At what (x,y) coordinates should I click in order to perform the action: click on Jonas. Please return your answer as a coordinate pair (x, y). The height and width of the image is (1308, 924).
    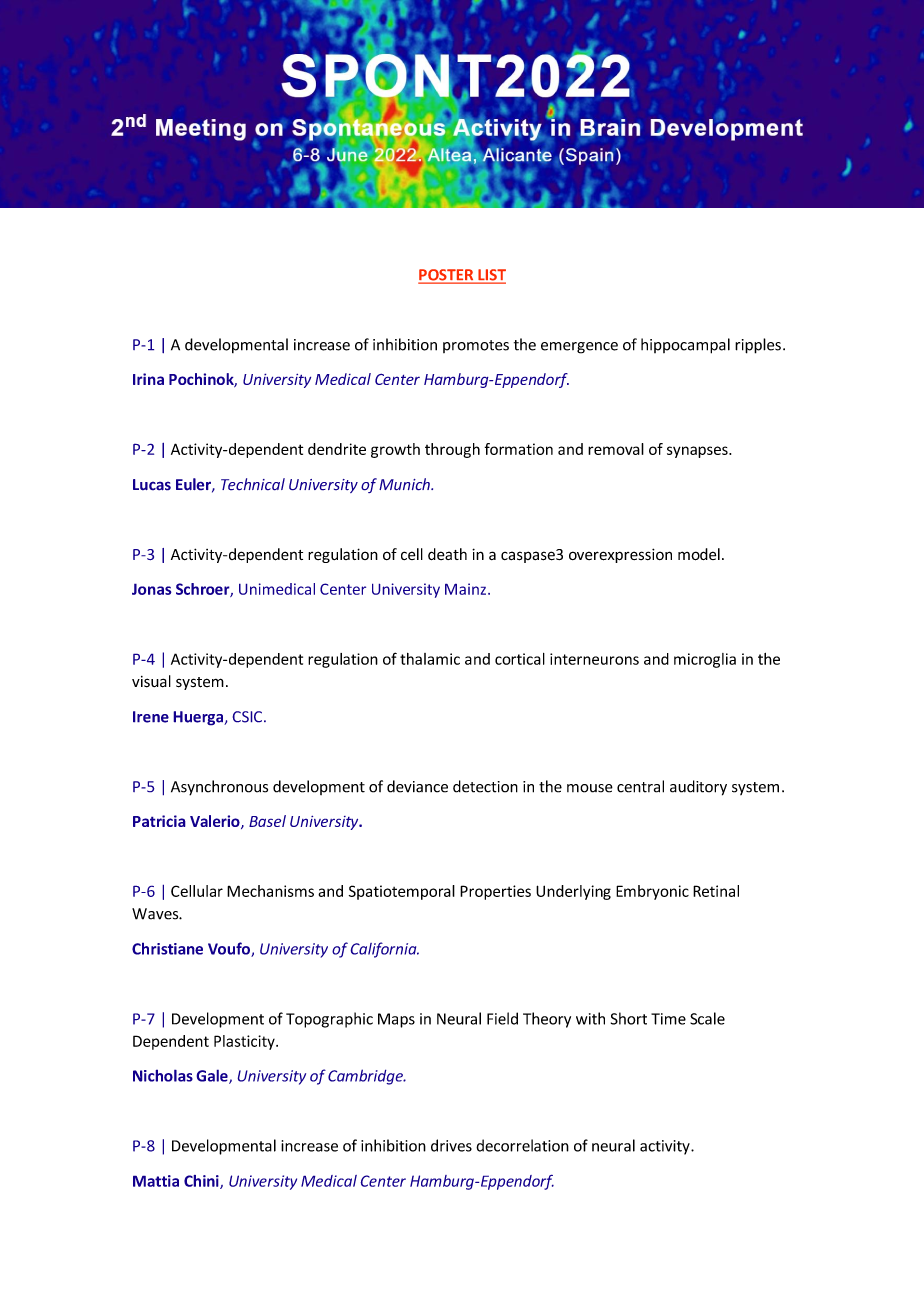
    Looking at the image, I should click on (152, 589).
